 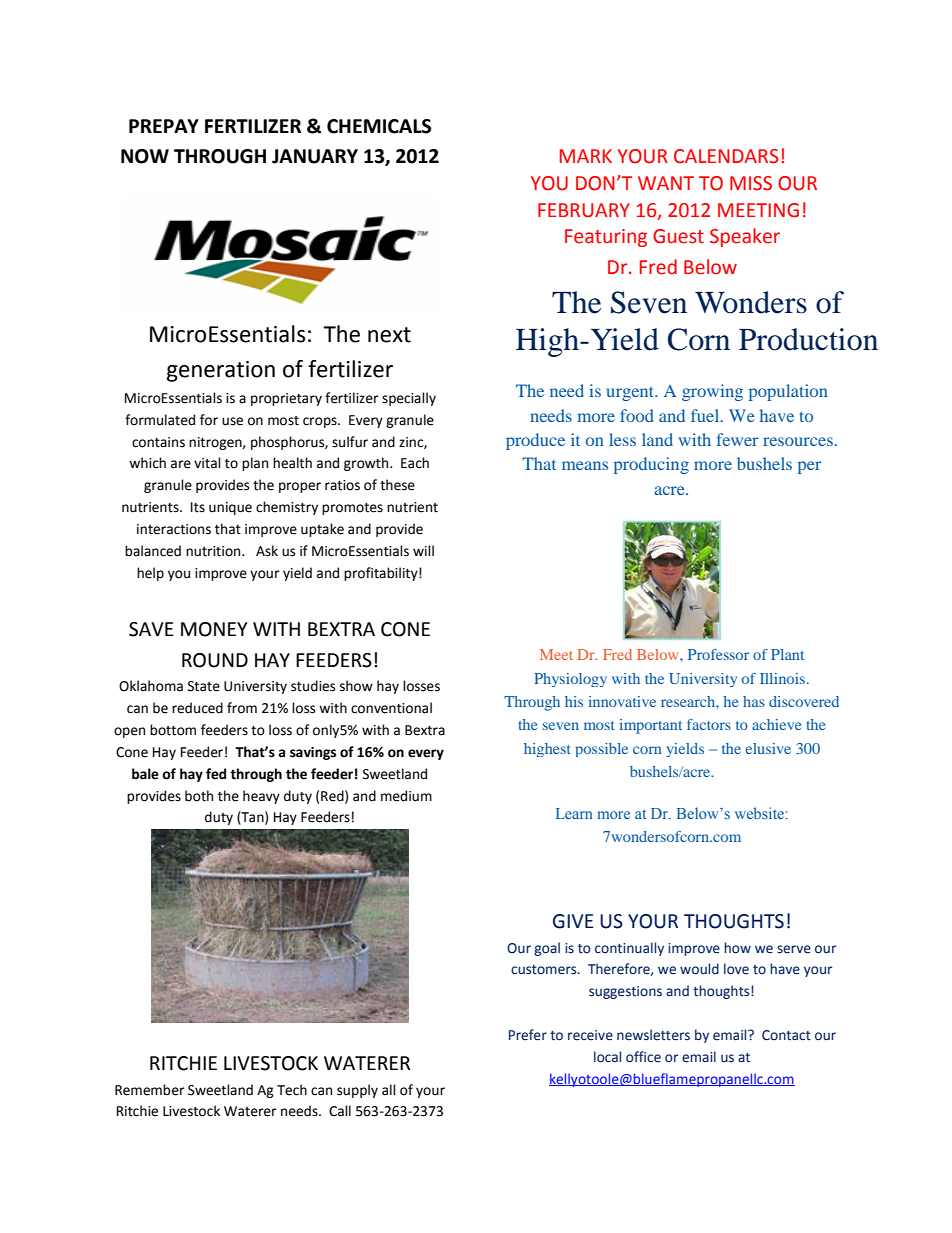 What do you see at coordinates (379, 126) in the screenshot?
I see `CHEMICALS` at bounding box center [379, 126].
